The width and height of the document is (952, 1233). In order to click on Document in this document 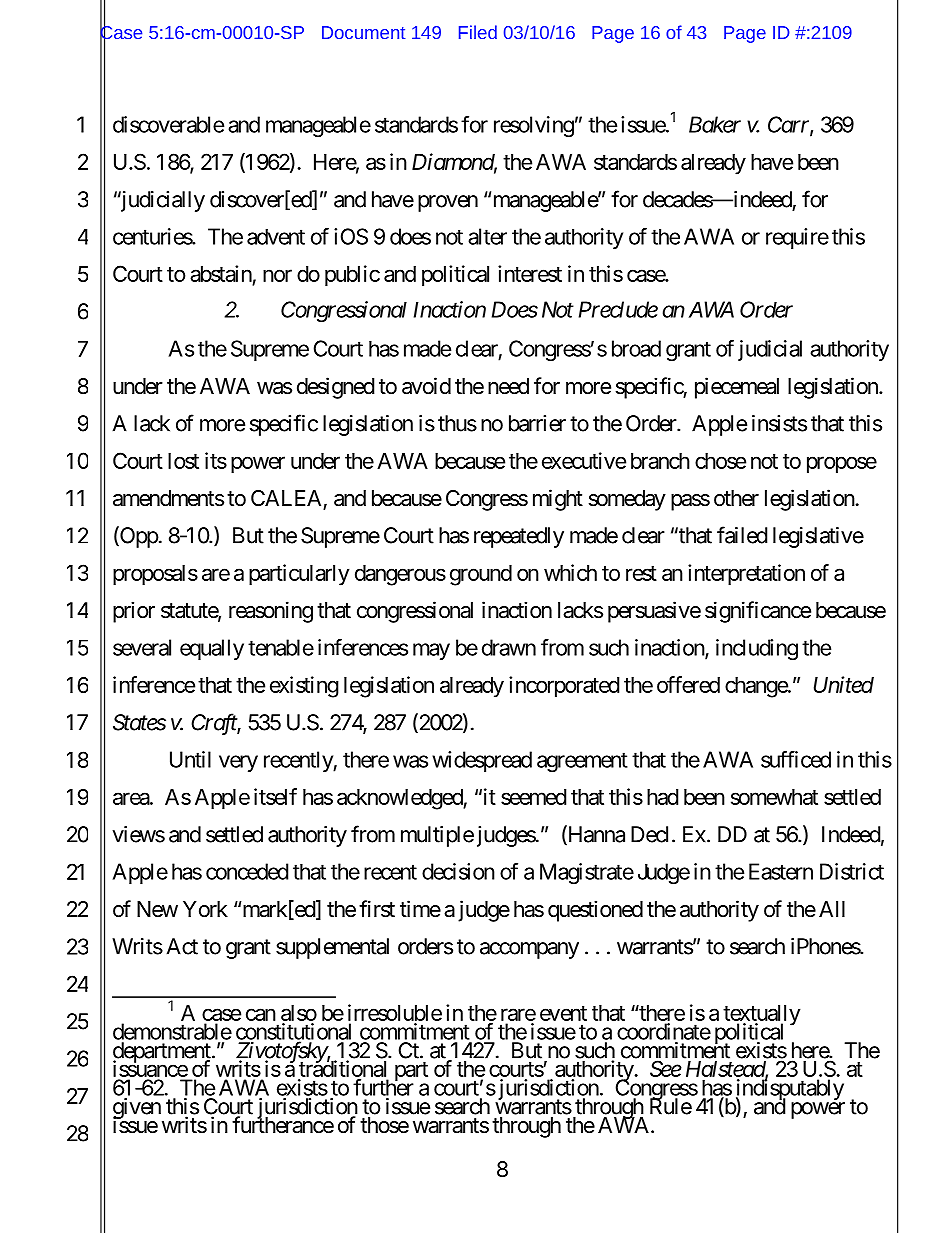, I will do `click(363, 32)`.
